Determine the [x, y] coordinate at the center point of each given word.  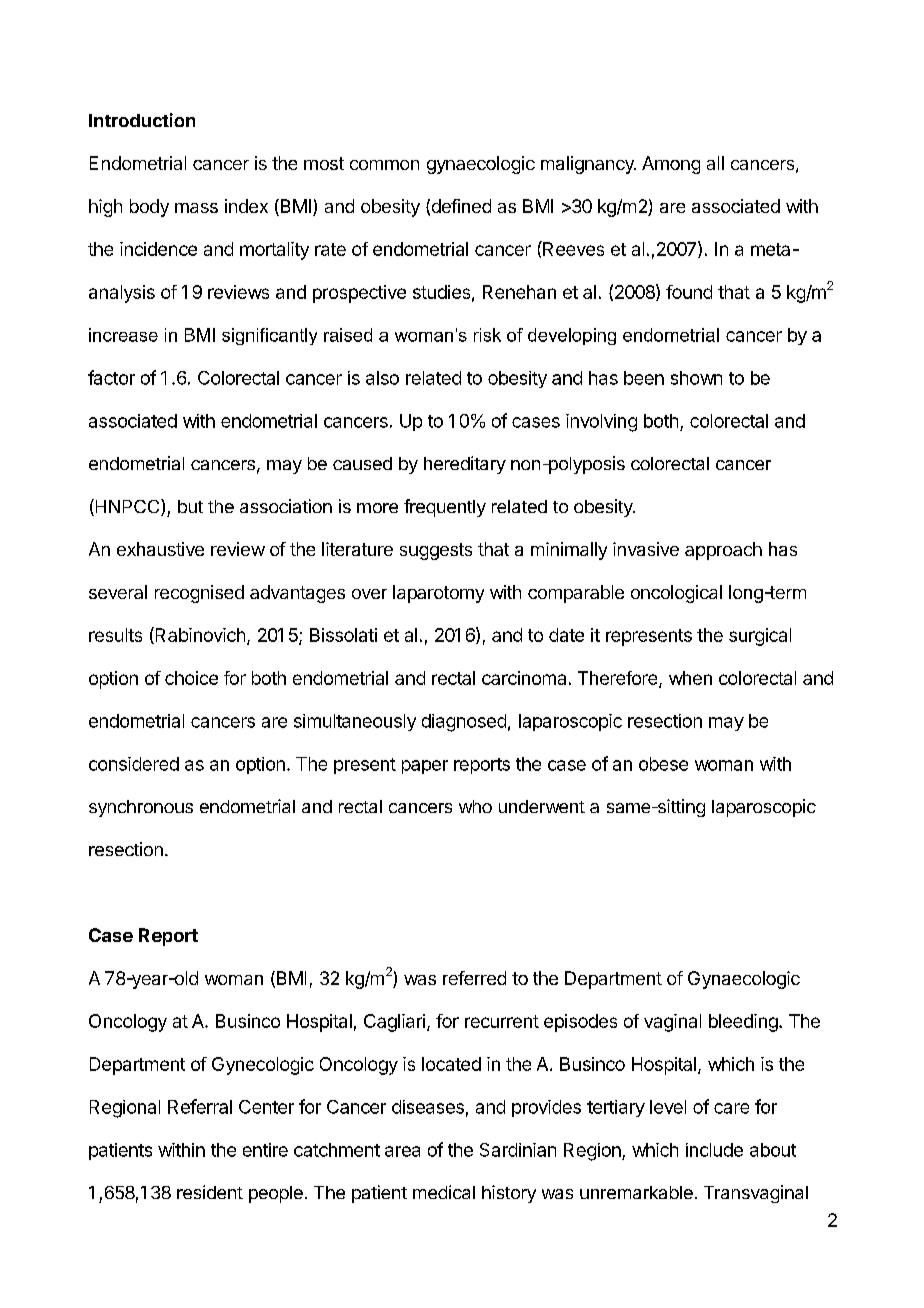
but [190, 506]
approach [723, 551]
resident [210, 1192]
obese [663, 764]
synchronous [141, 808]
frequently [445, 508]
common [384, 165]
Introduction [142, 120]
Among [671, 165]
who [475, 806]
